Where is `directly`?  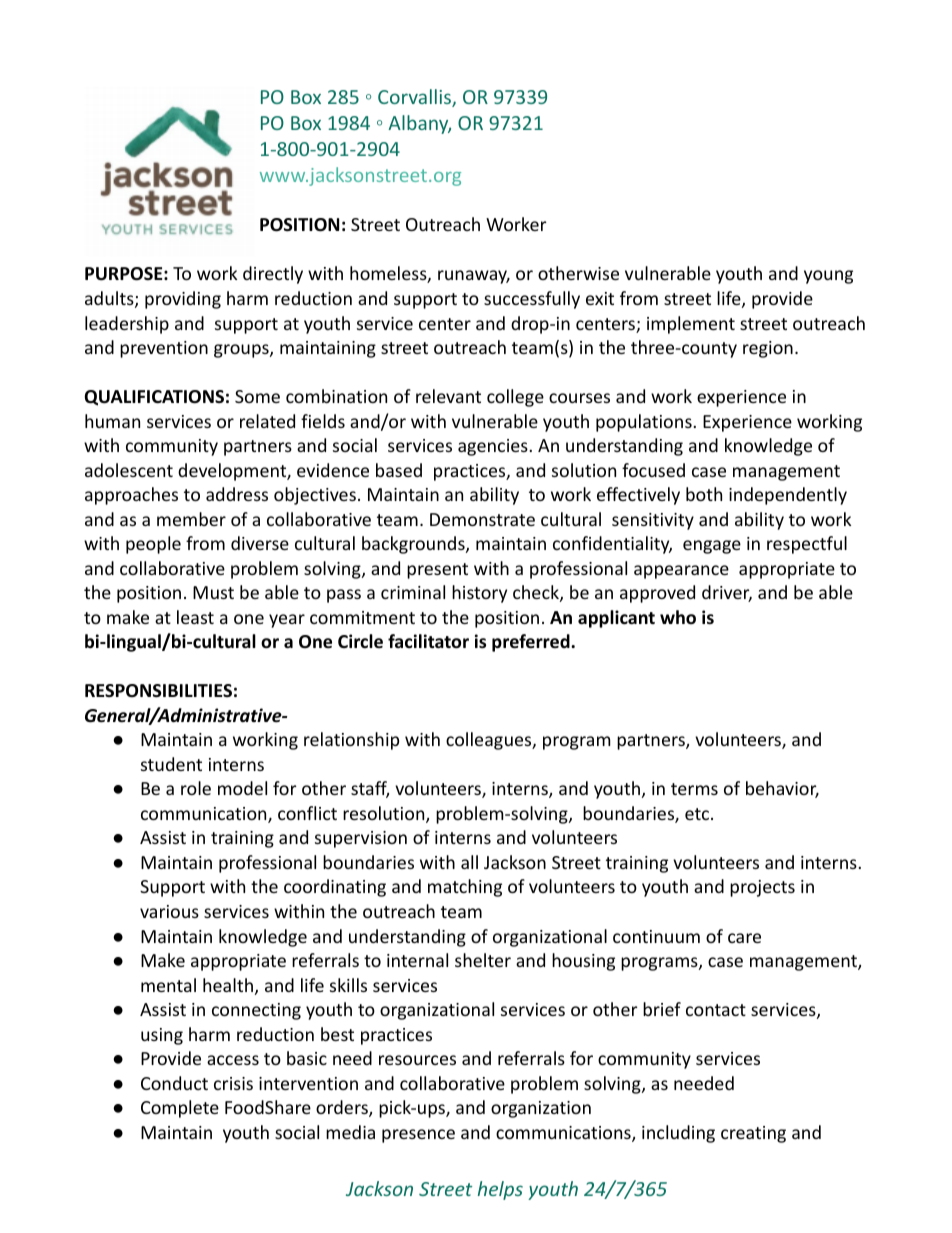 directly is located at coordinates (273, 275).
